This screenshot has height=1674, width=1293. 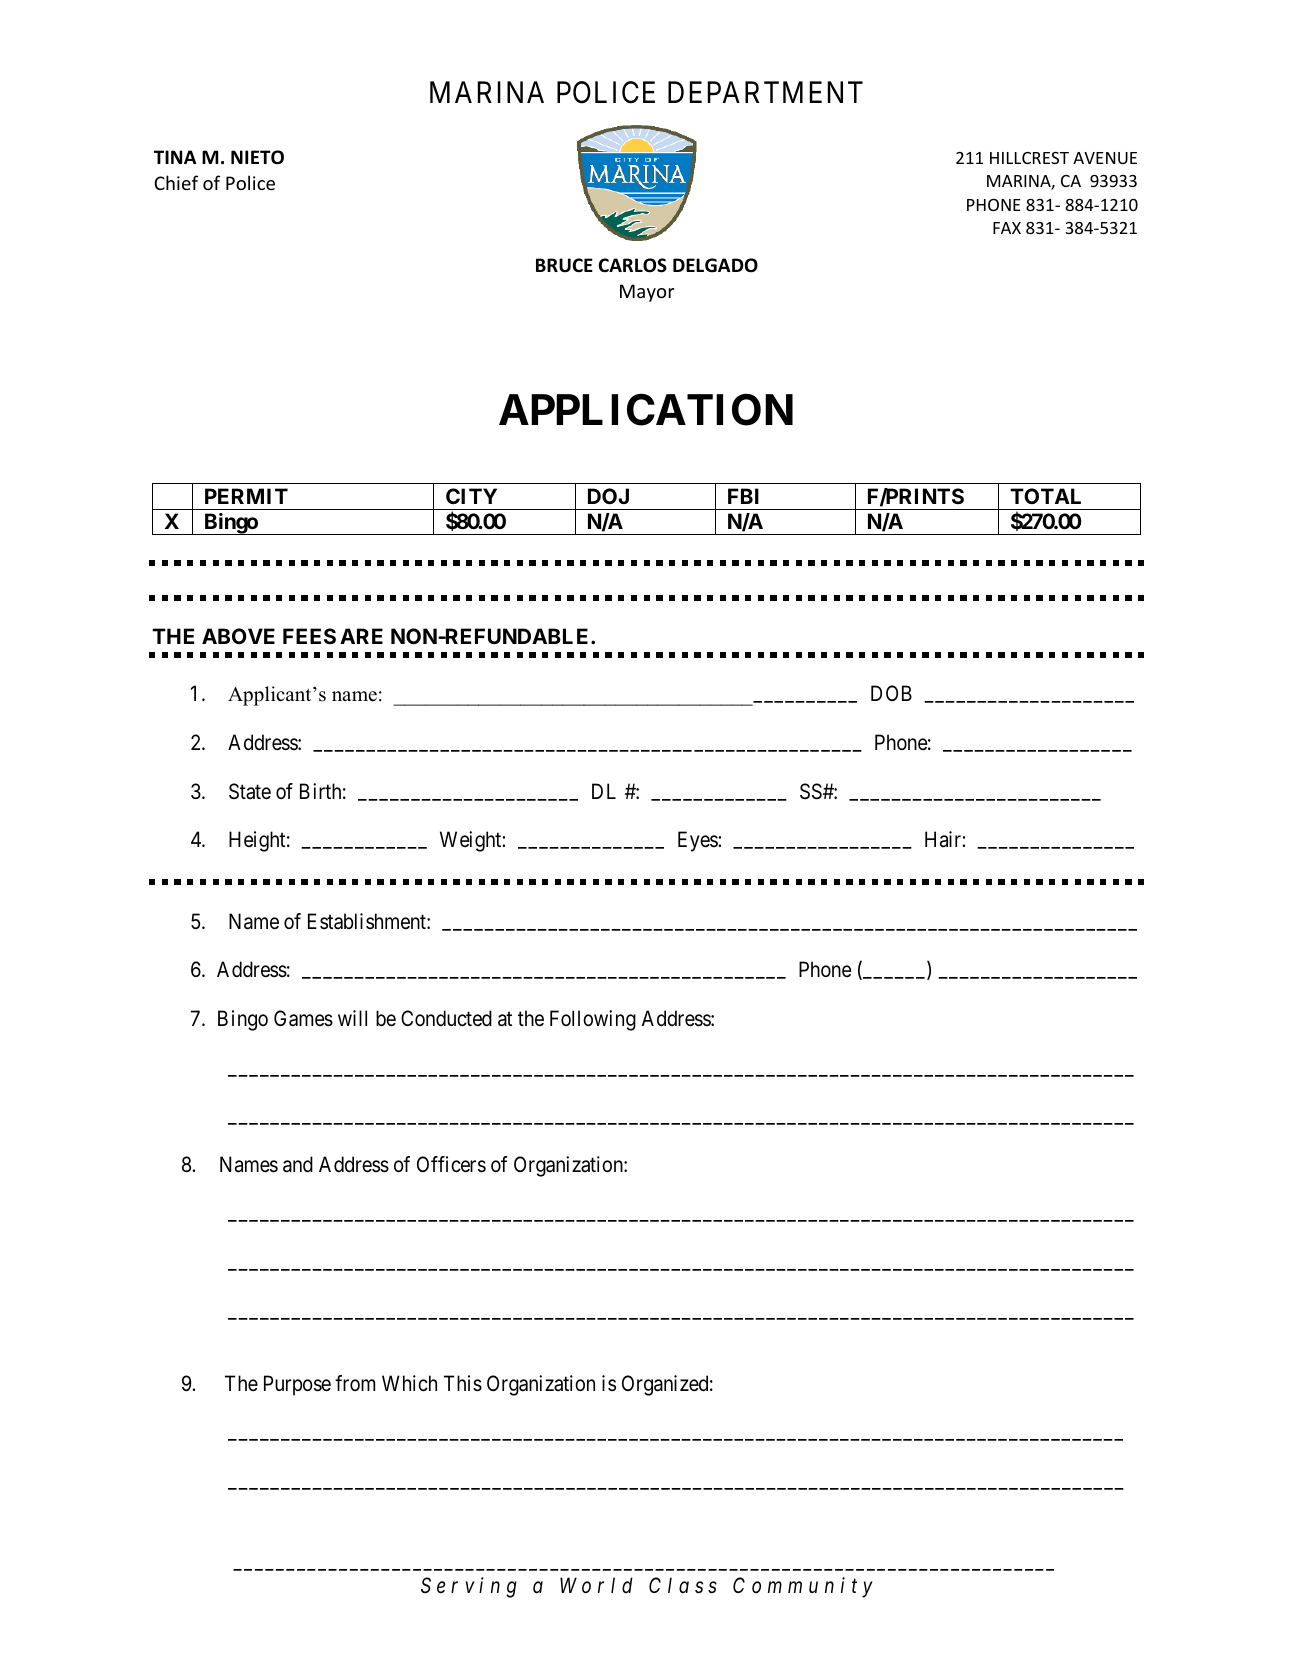 I want to click on State, so click(x=250, y=791).
